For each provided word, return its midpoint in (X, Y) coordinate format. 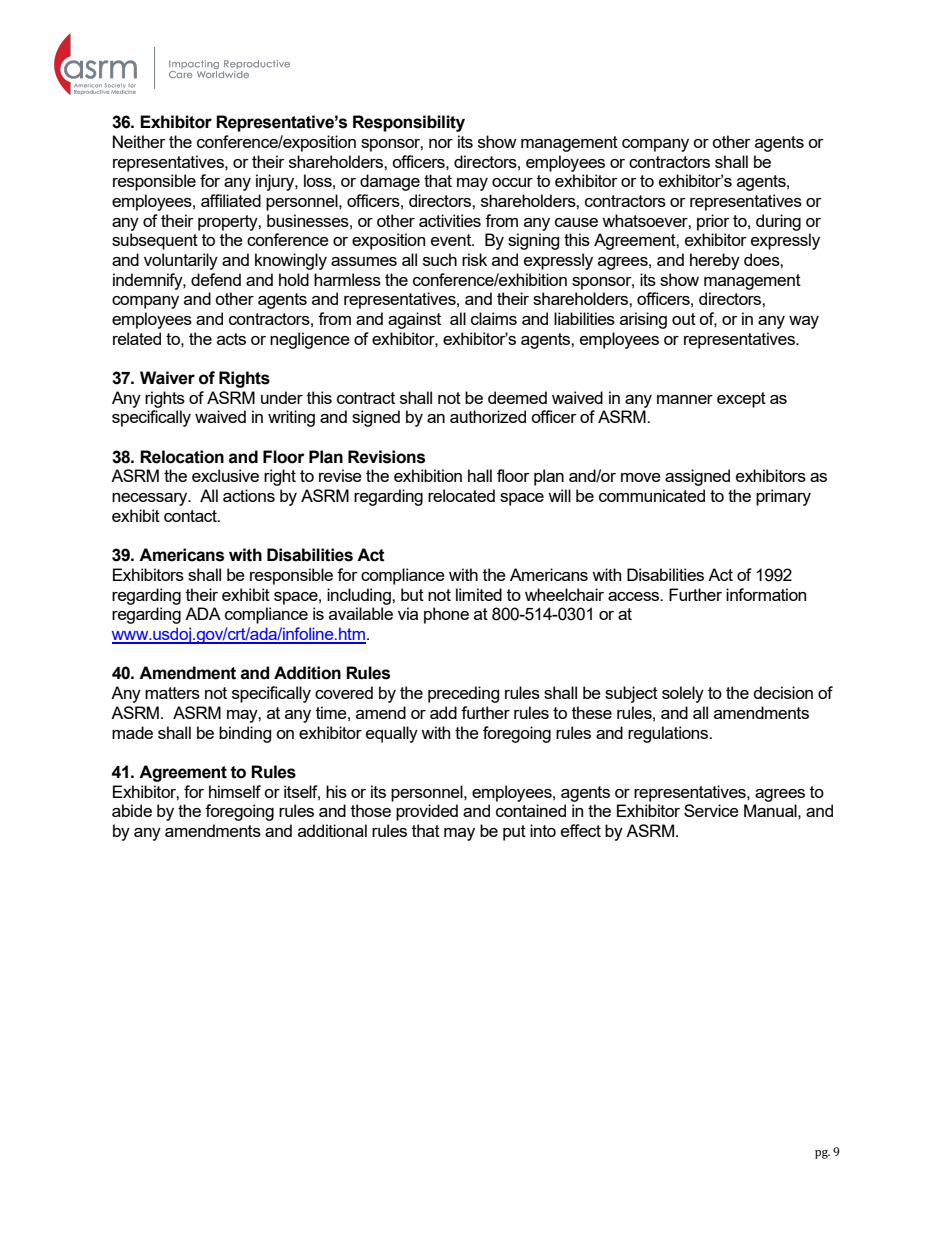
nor (441, 143)
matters (172, 693)
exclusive (225, 475)
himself (235, 791)
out (684, 319)
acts (231, 339)
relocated (461, 495)
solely (683, 694)
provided (427, 812)
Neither (139, 141)
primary (783, 497)
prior (713, 222)
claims (494, 318)
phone (446, 615)
